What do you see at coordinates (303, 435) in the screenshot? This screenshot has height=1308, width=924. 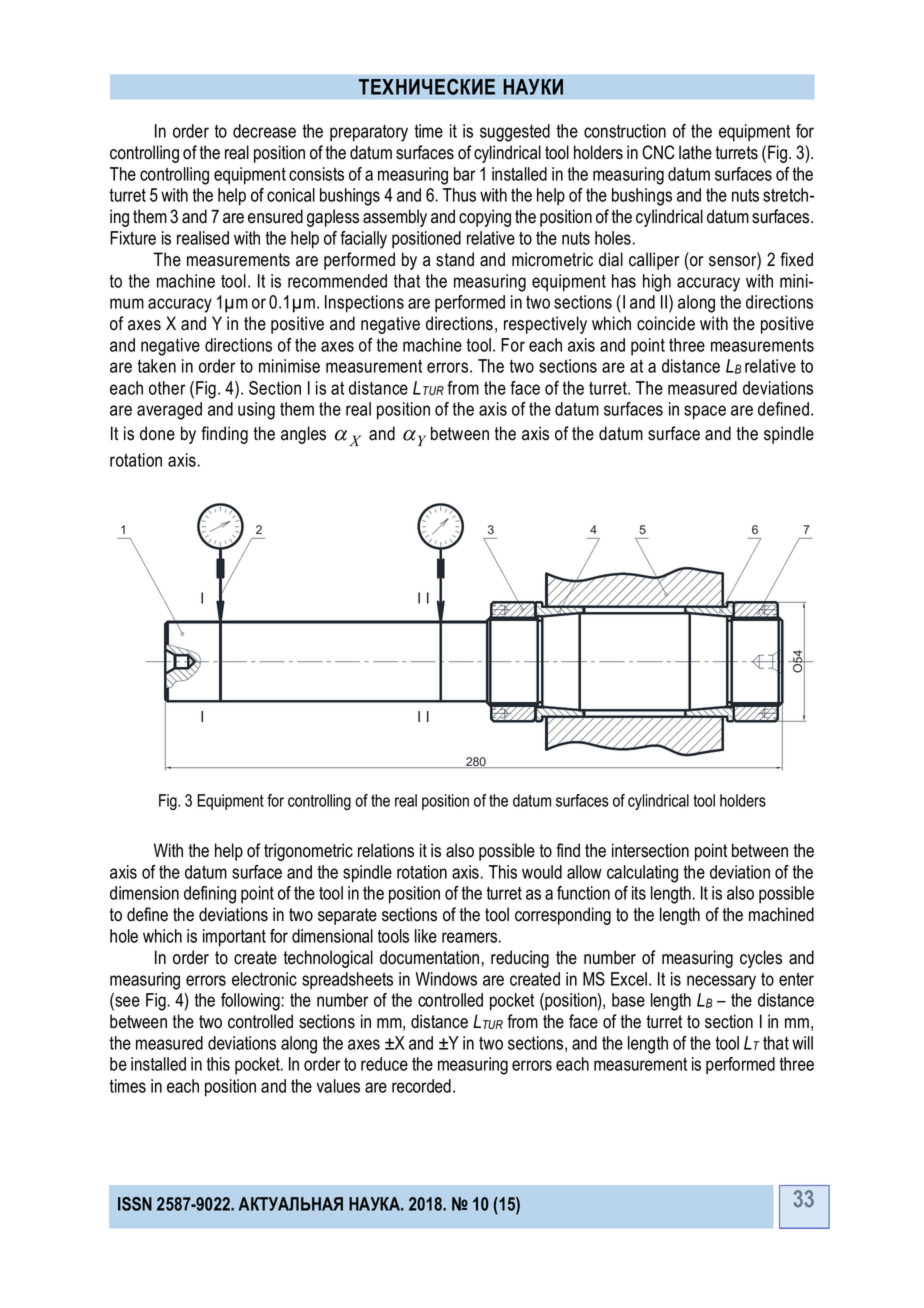 I see `angles` at bounding box center [303, 435].
